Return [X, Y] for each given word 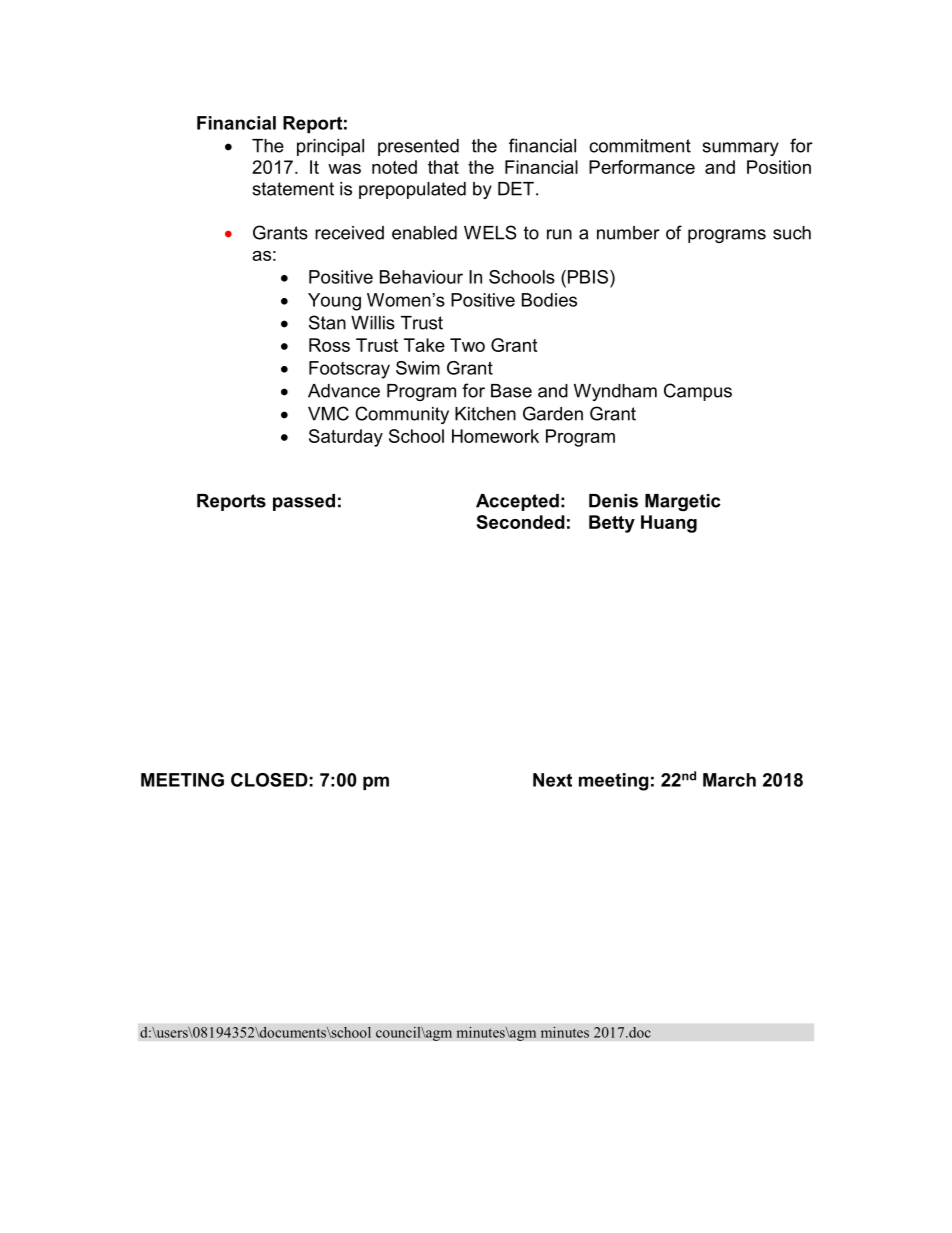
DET [516, 189]
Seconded [521, 522]
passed [304, 502]
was [344, 169]
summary [740, 149]
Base [511, 391]
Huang [669, 524]
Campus [698, 392]
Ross [329, 345]
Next [552, 780]
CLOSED [269, 780]
